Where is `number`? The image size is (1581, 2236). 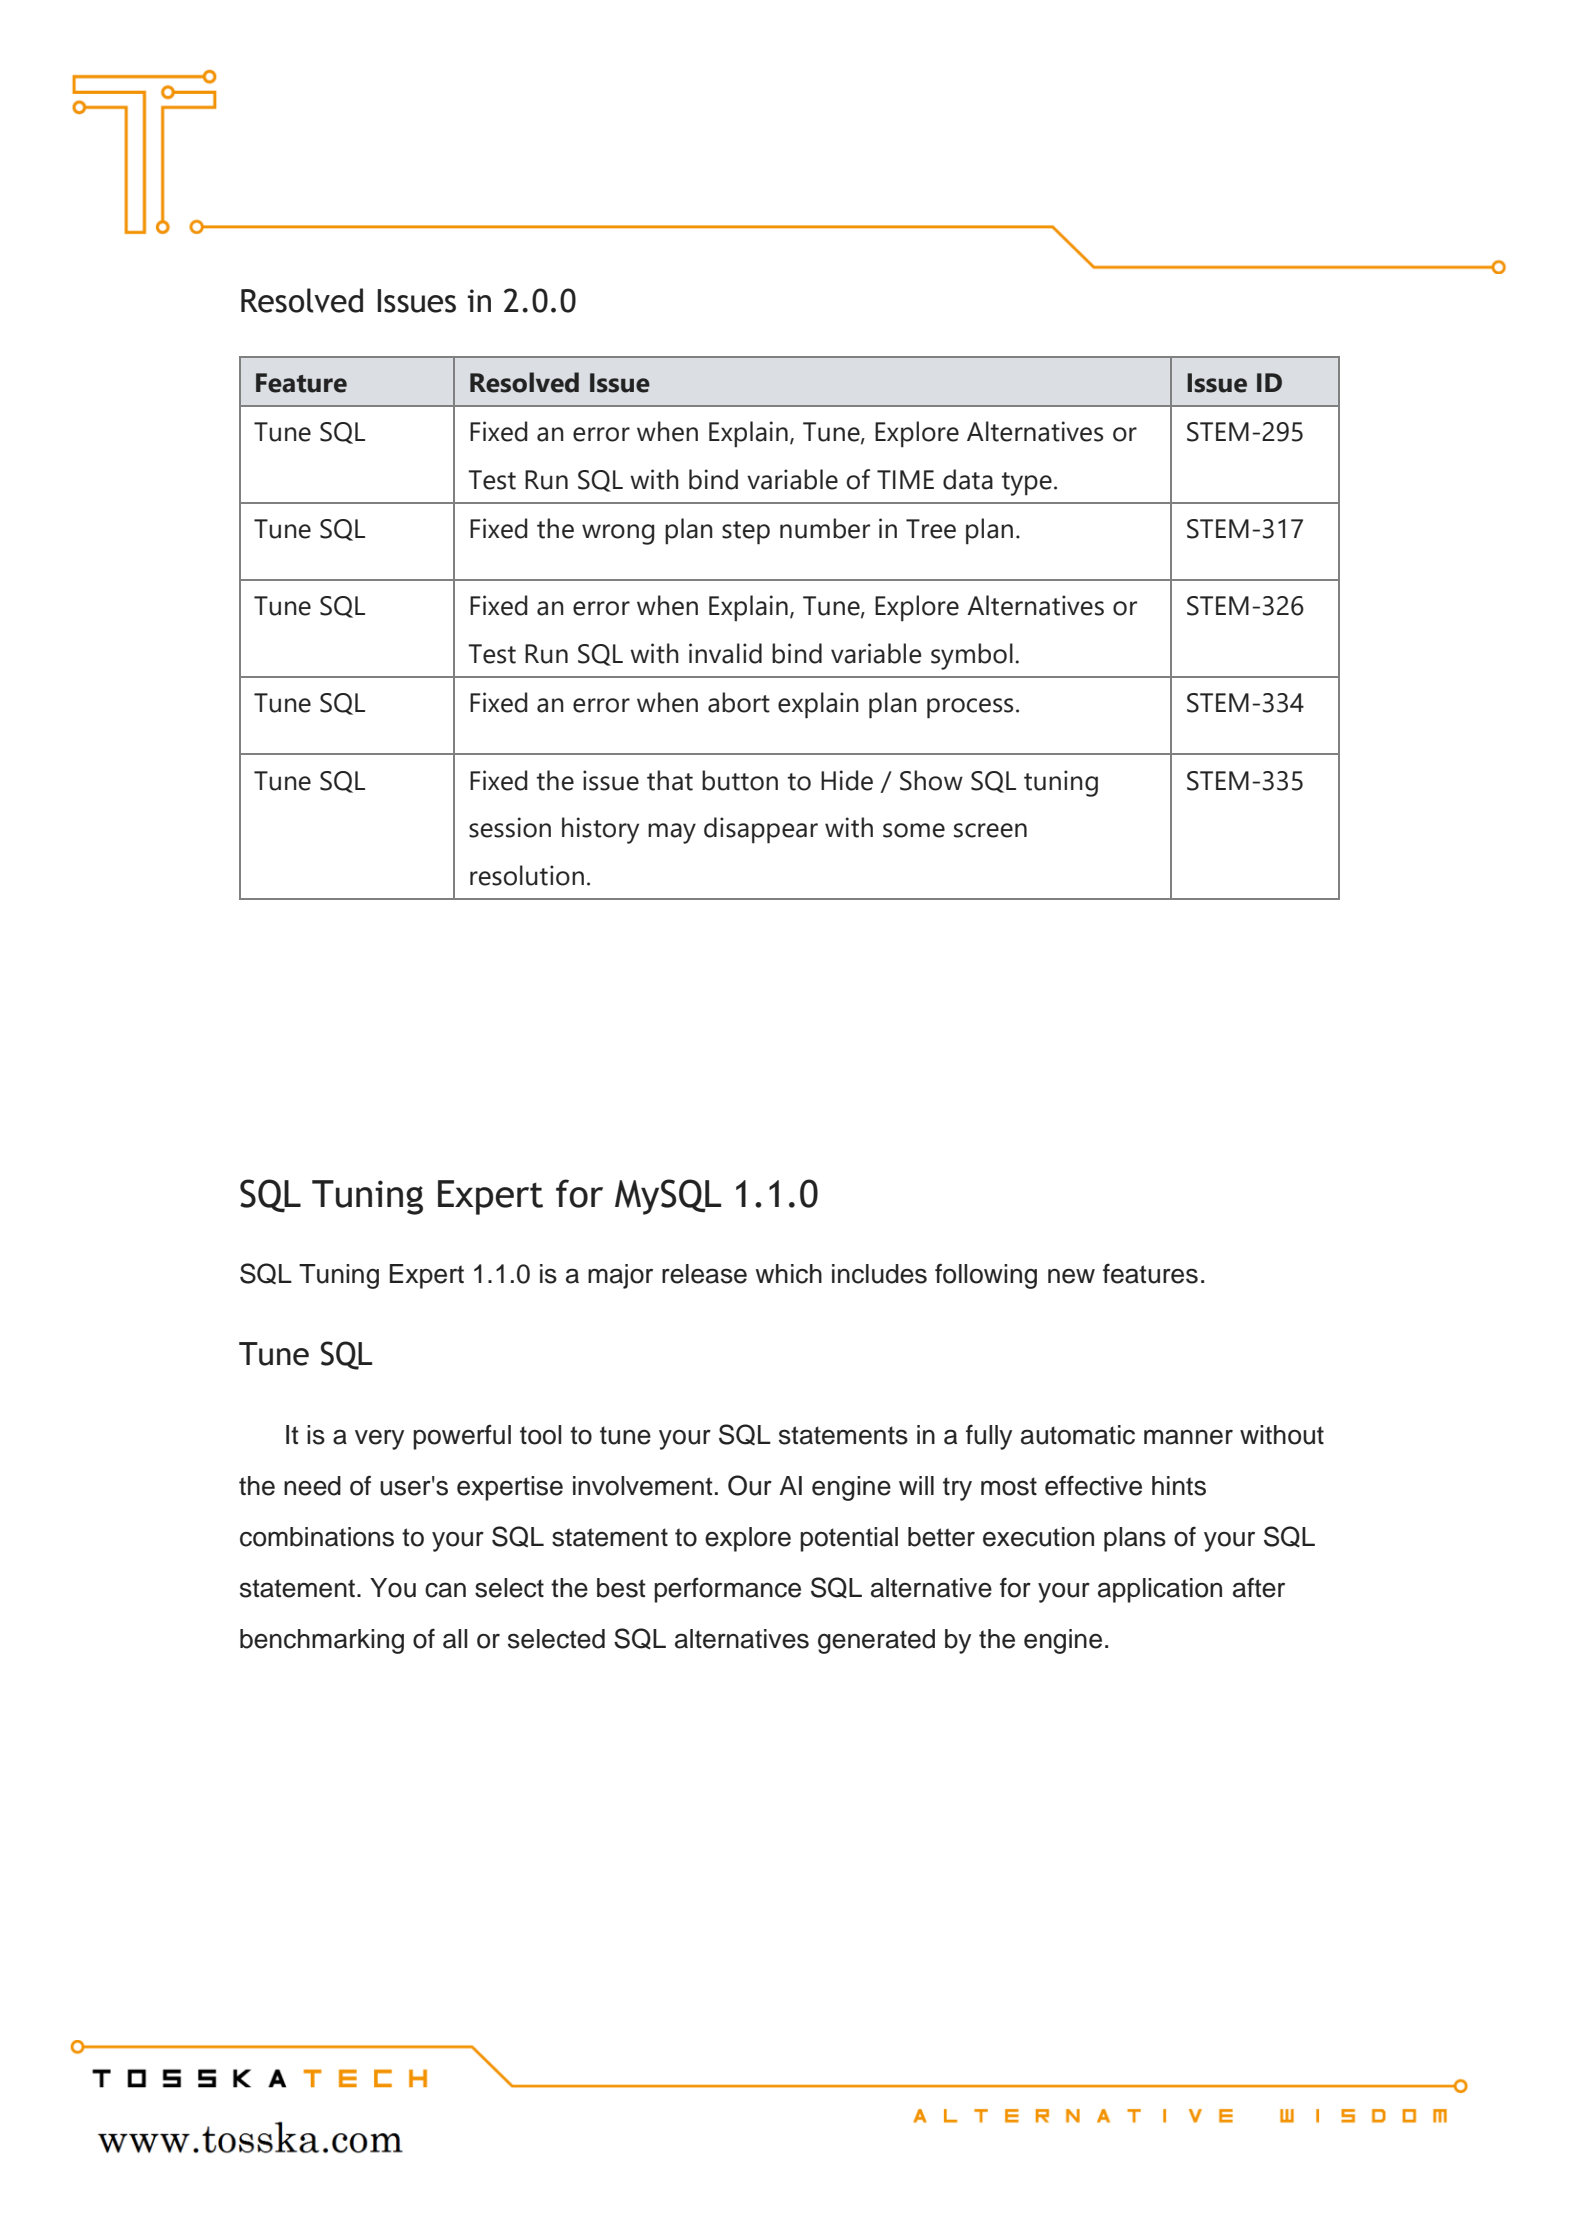 number is located at coordinates (825, 528).
